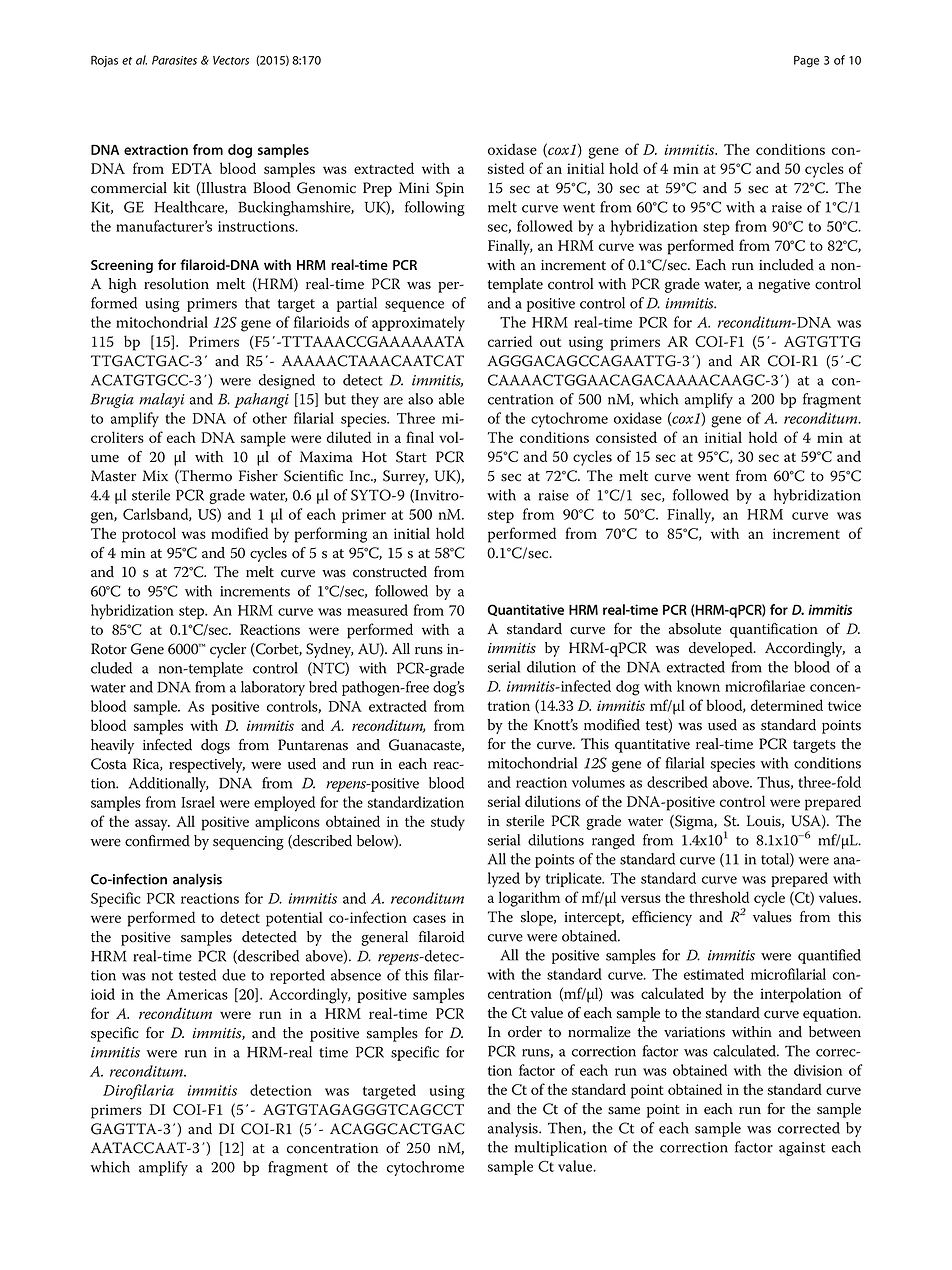 The width and height of the image is (952, 1270). I want to click on order, so click(525, 1032).
